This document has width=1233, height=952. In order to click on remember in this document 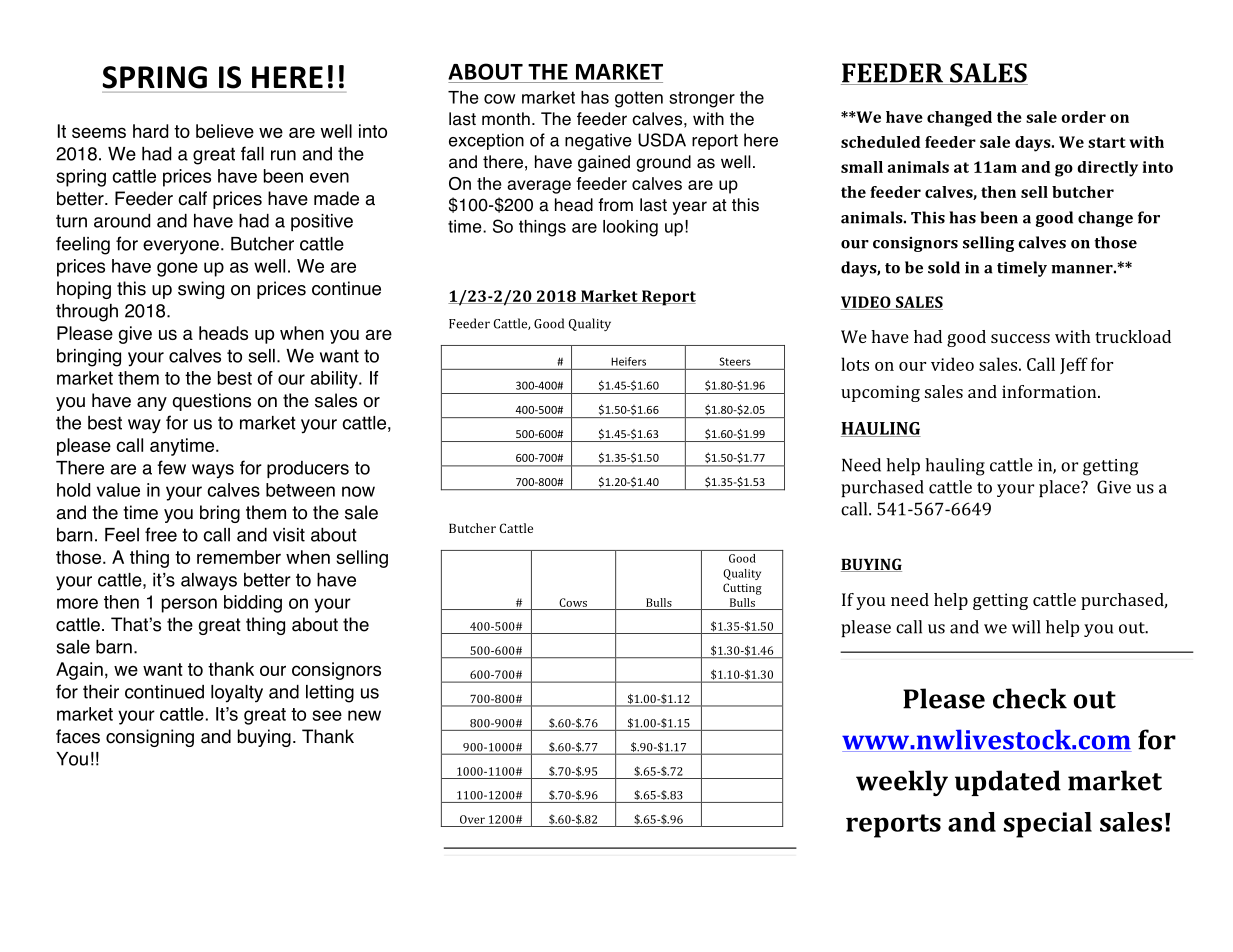, I will do `click(239, 557)`.
